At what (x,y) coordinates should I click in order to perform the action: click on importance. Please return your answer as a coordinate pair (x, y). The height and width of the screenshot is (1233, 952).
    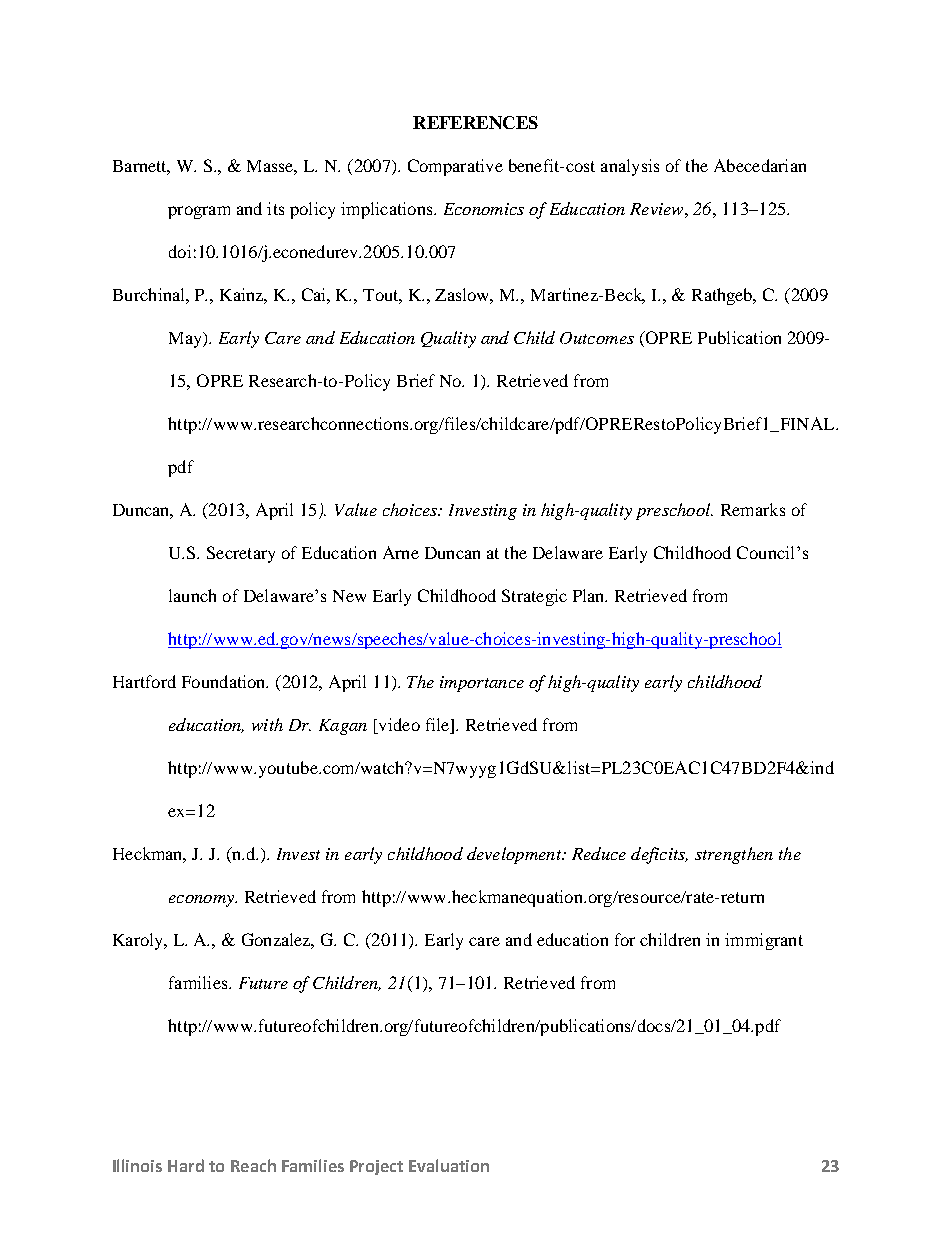
    Looking at the image, I should click on (482, 684).
